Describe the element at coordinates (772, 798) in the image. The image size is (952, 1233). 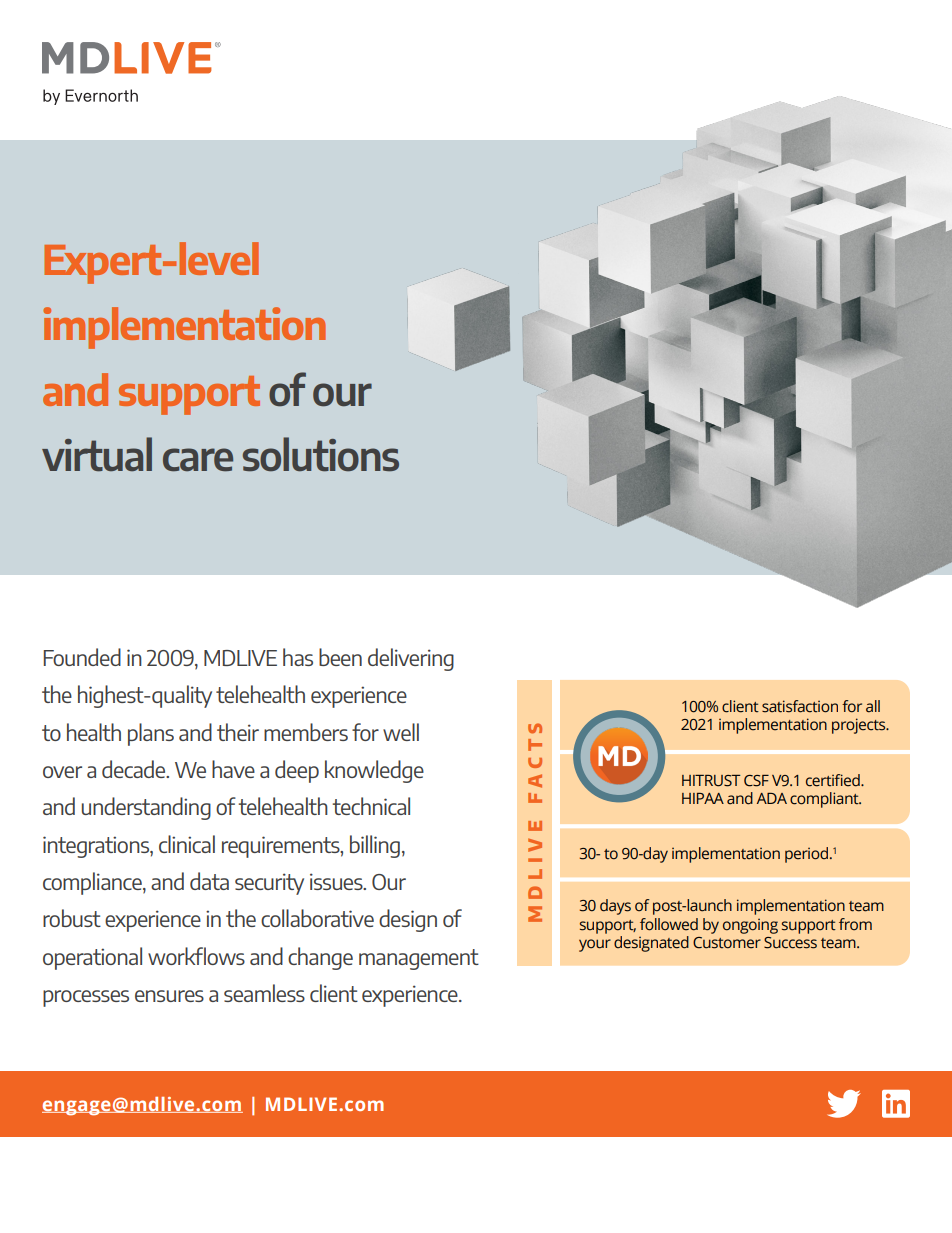
I see `ADA` at that location.
